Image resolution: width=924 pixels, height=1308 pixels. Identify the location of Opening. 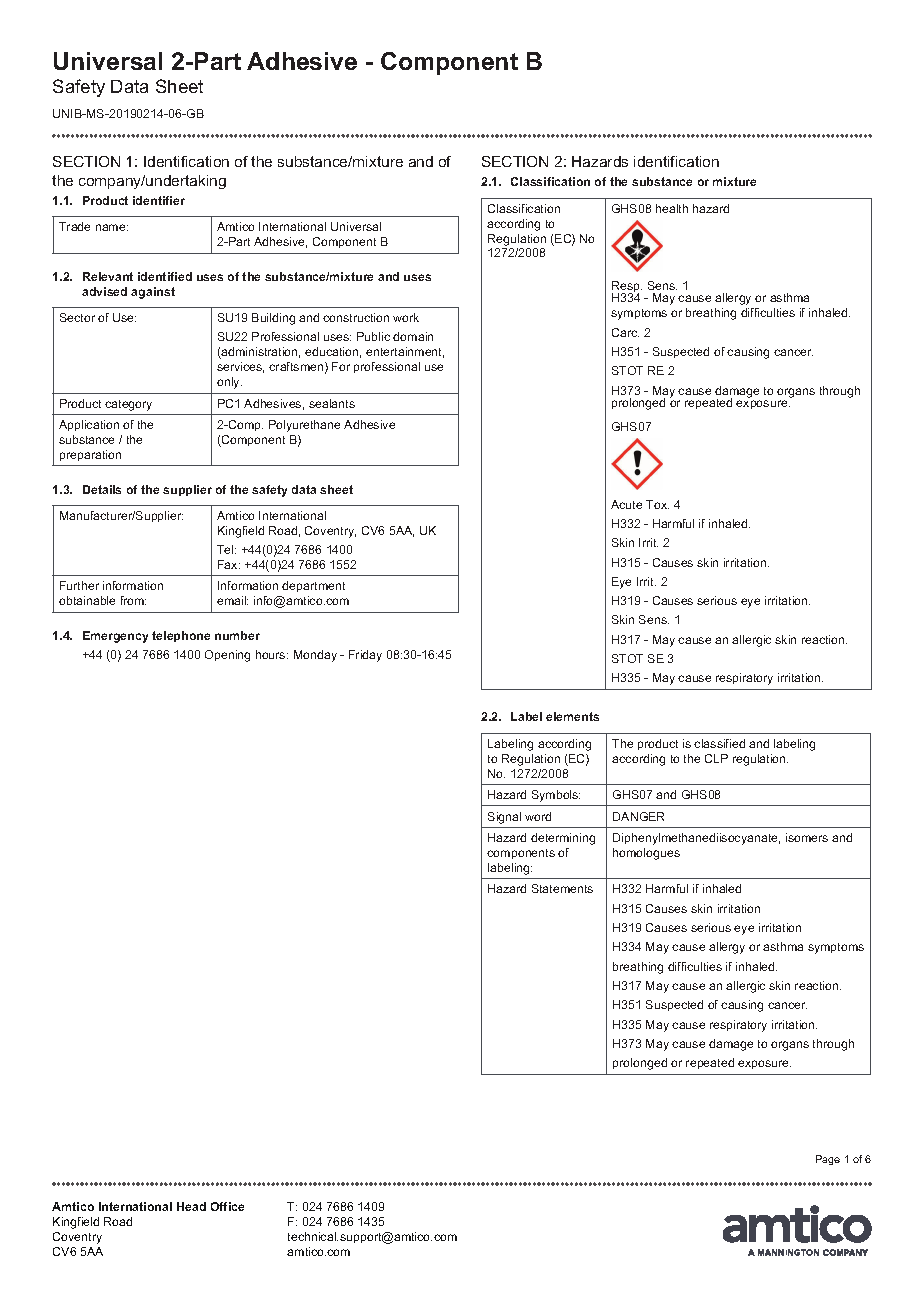
(227, 656).
